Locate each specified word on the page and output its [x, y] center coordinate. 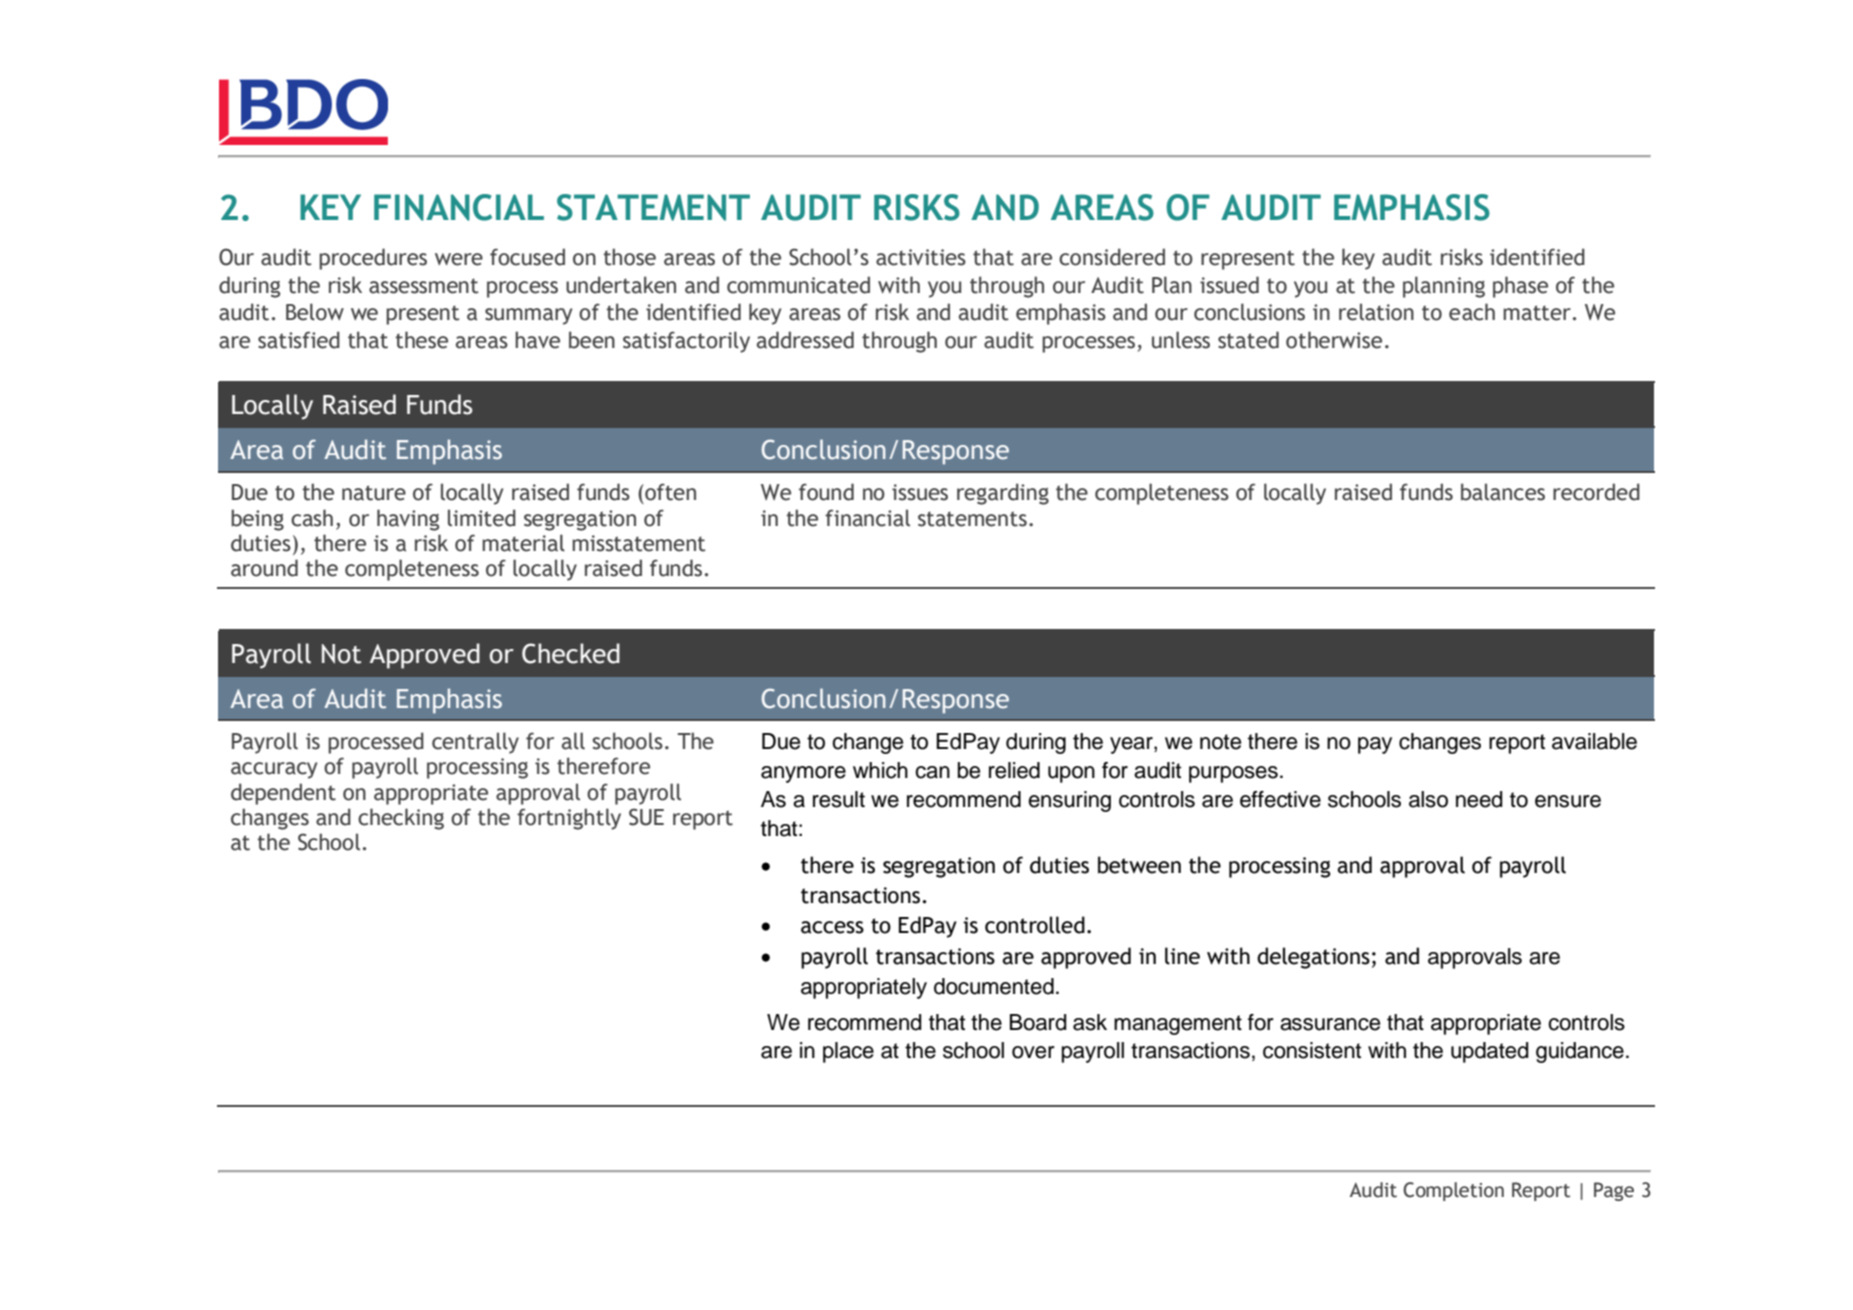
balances [1503, 492]
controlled [1035, 925]
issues [920, 492]
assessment [424, 286]
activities [921, 257]
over [1033, 1052]
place [848, 1052]
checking [401, 819]
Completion [1453, 1191]
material [523, 543]
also [1428, 799]
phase [1520, 287]
